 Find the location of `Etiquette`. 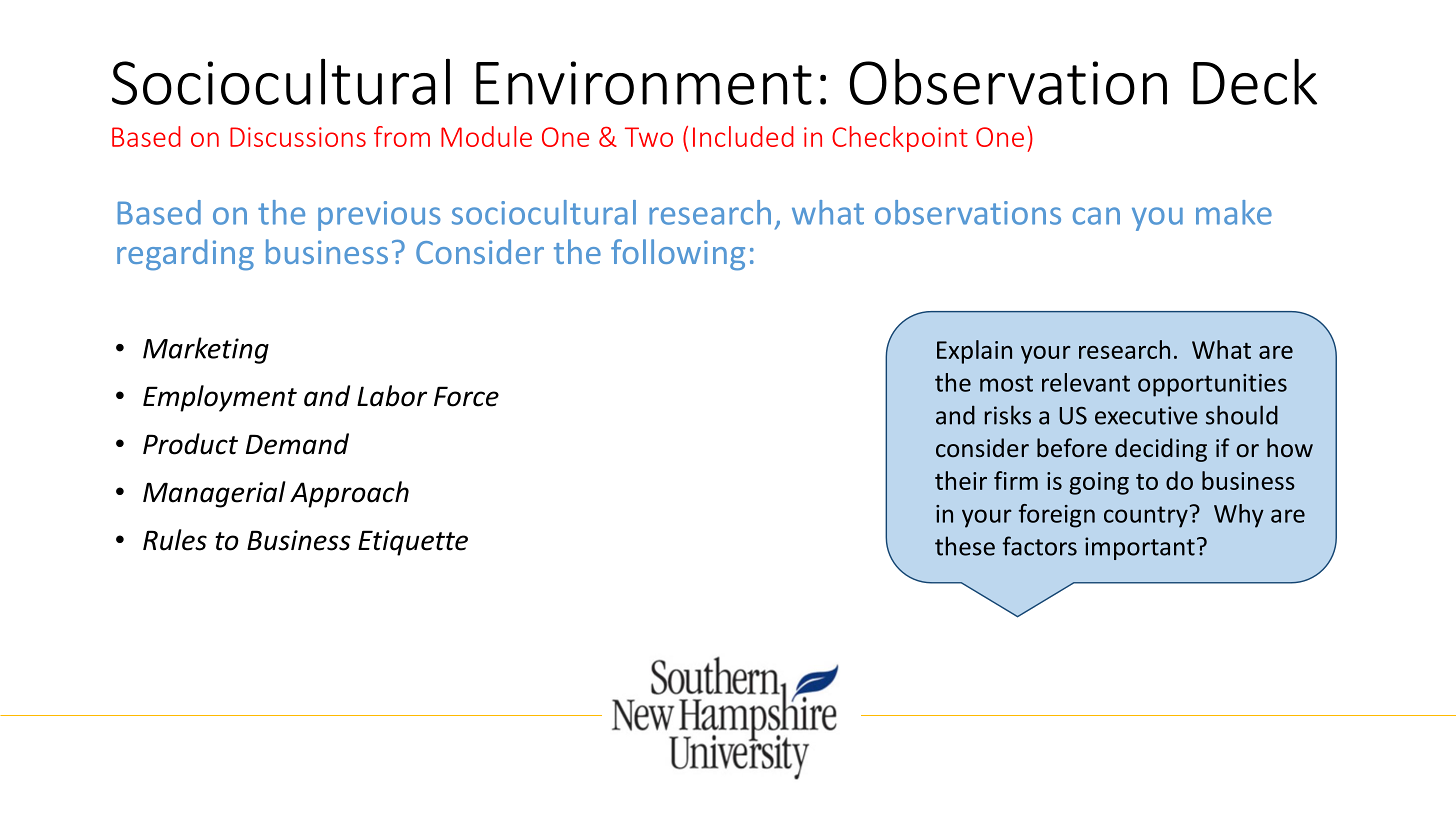

Etiquette is located at coordinates (413, 543).
